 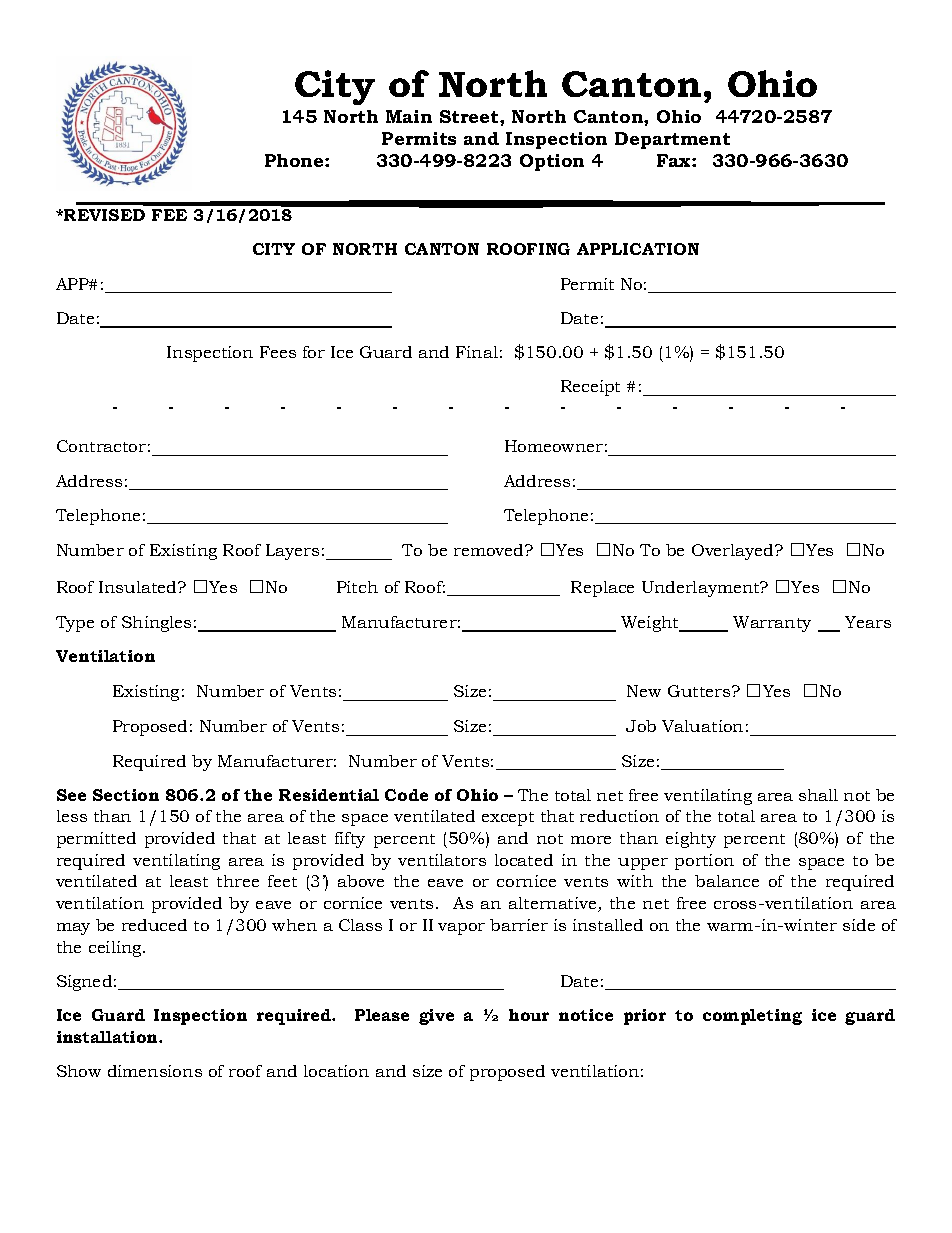 I want to click on Department, so click(x=672, y=140).
